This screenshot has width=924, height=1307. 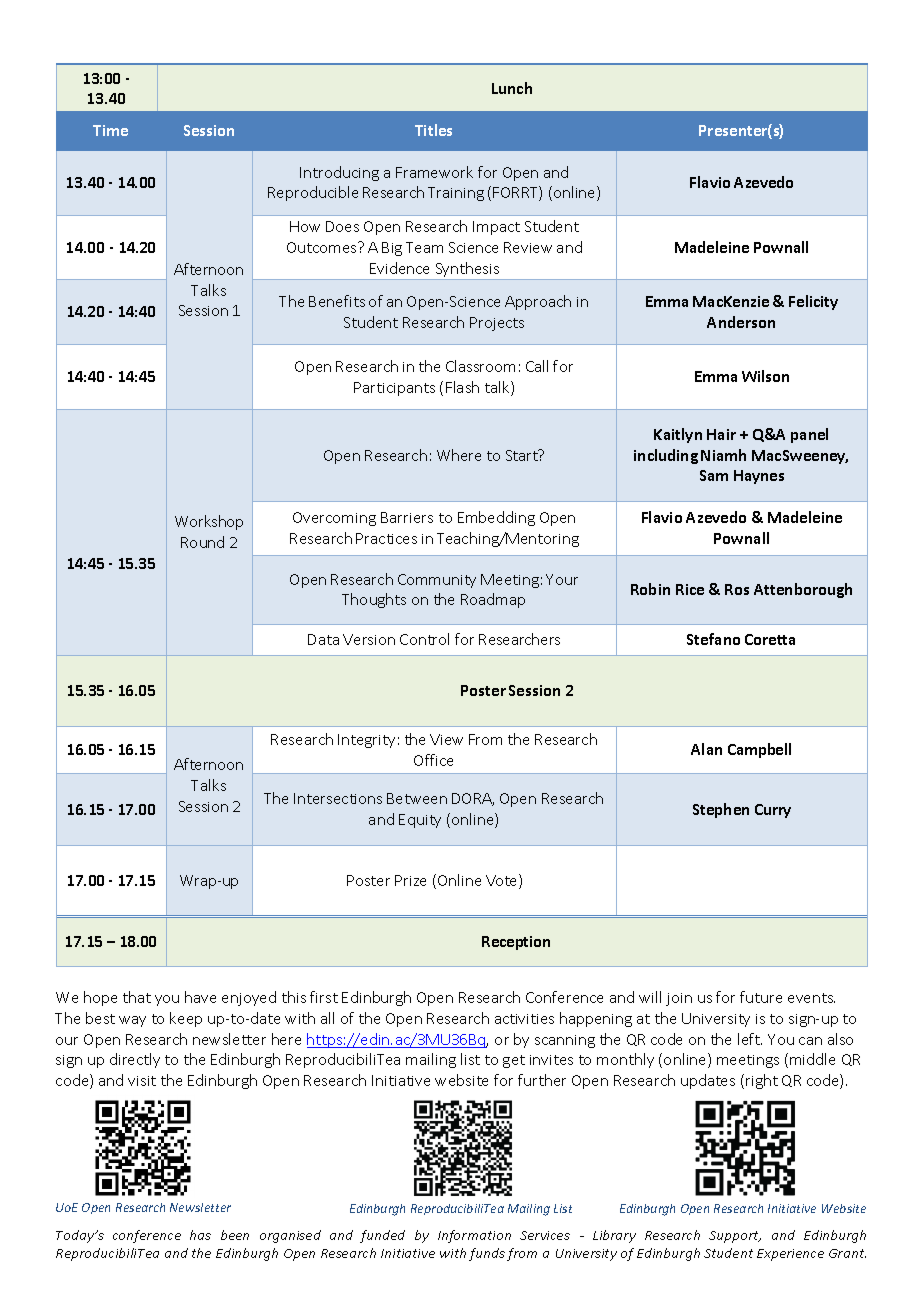 What do you see at coordinates (200, 997) in the screenshot?
I see `have` at bounding box center [200, 997].
